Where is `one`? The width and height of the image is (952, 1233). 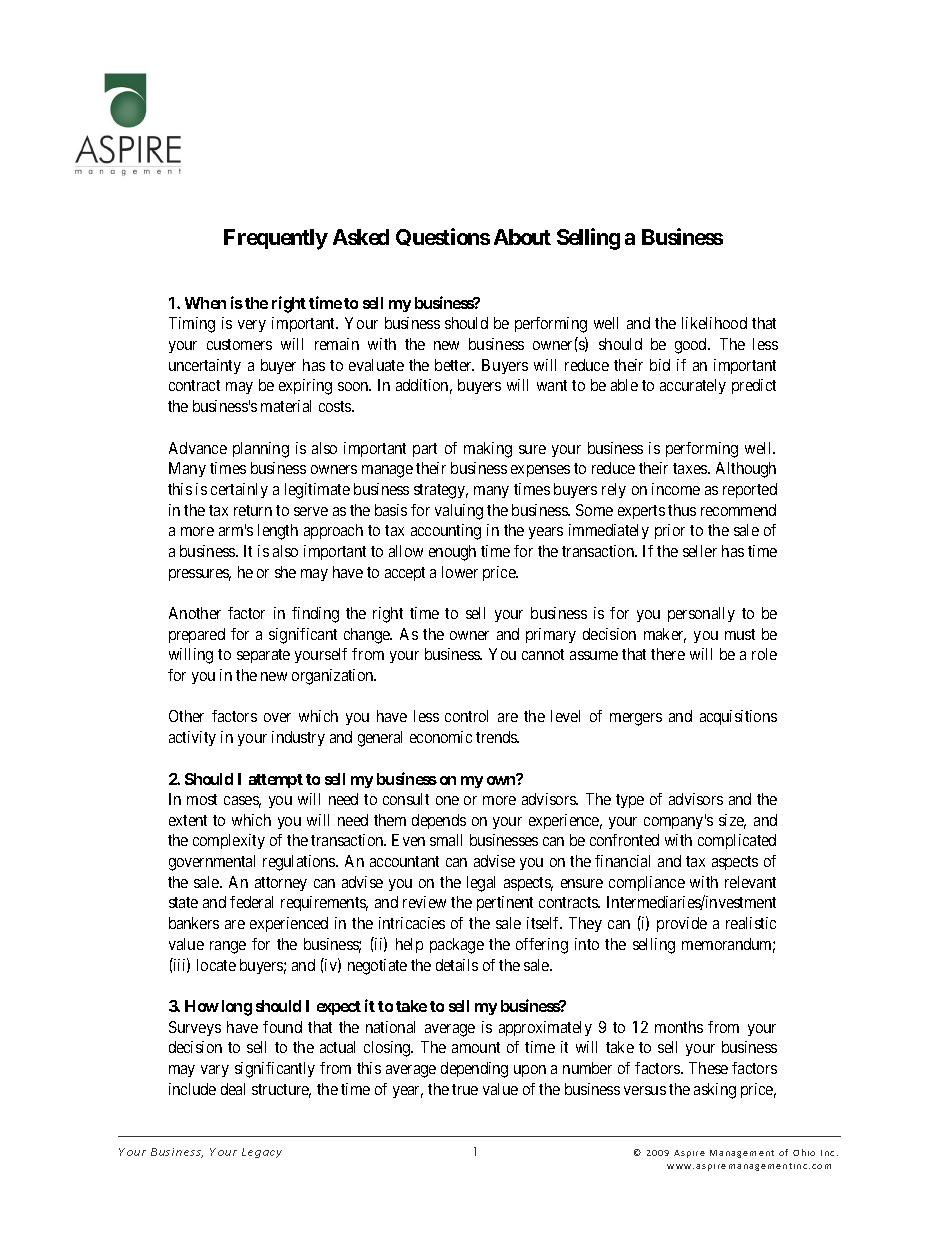 one is located at coordinates (447, 800).
